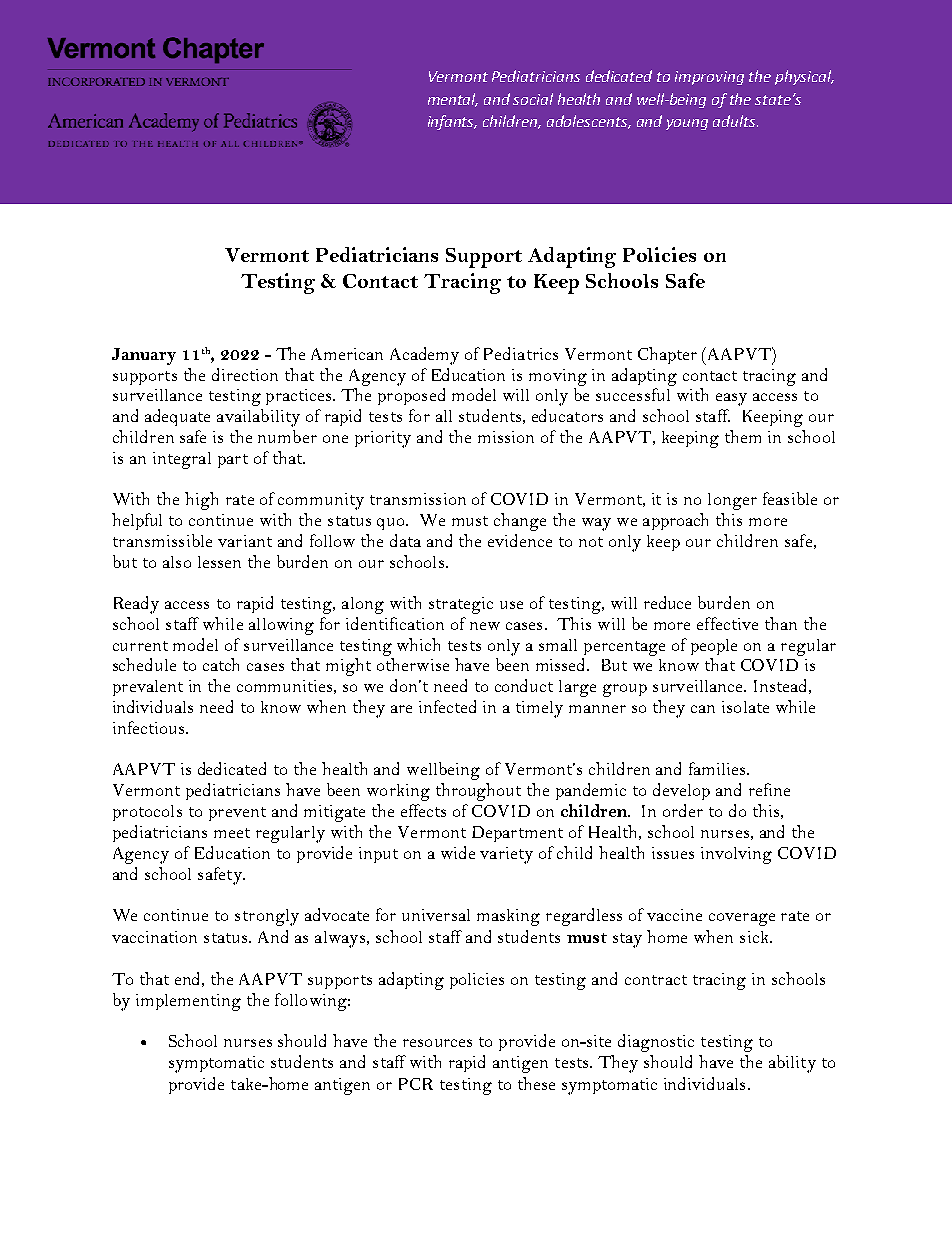 The height and width of the screenshot is (1233, 952). I want to click on implementing, so click(188, 1002).
